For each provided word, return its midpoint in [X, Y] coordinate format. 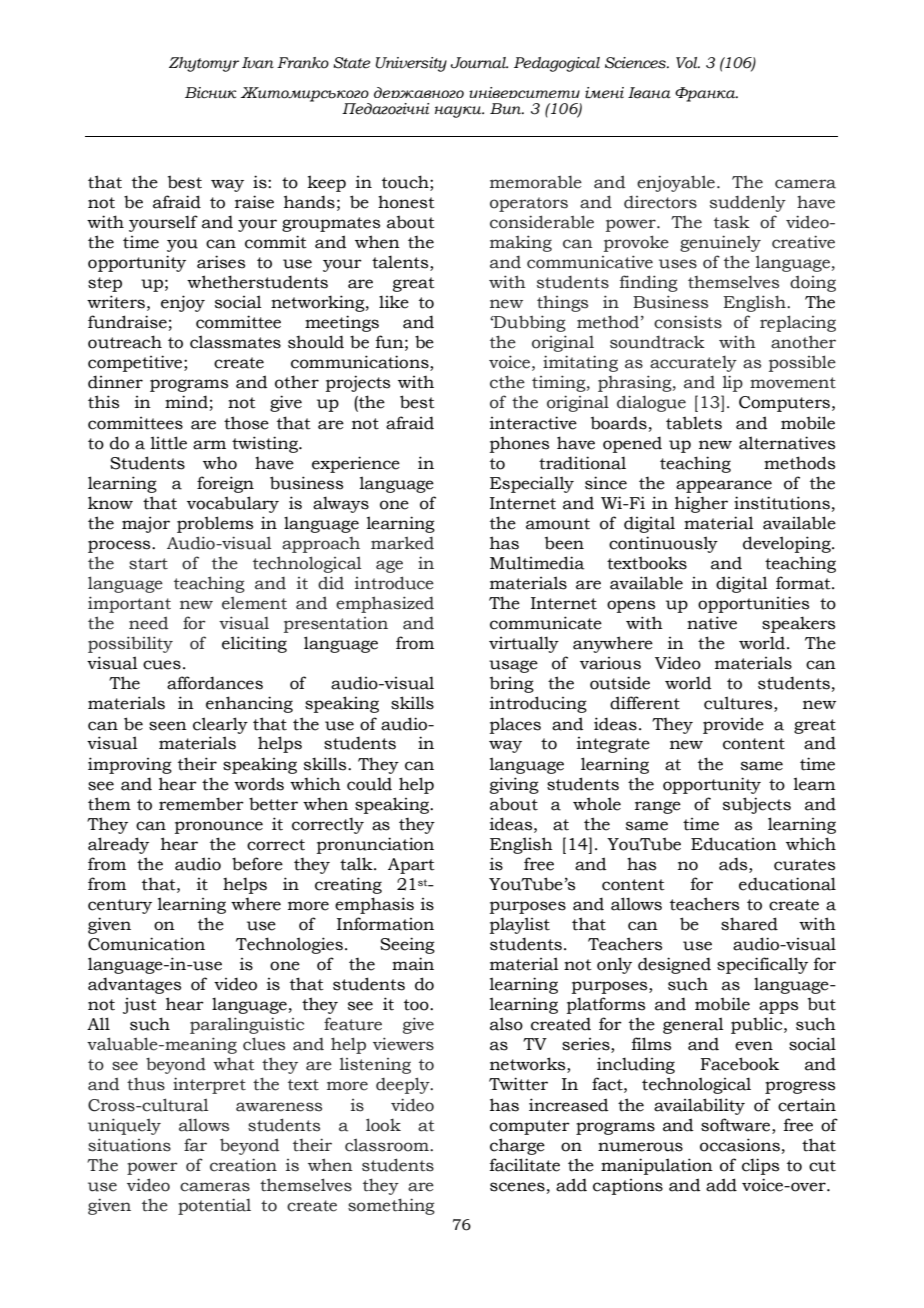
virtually [524, 644]
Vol [688, 63]
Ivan [258, 63]
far [195, 1145]
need [148, 623]
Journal [479, 63]
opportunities [753, 604]
